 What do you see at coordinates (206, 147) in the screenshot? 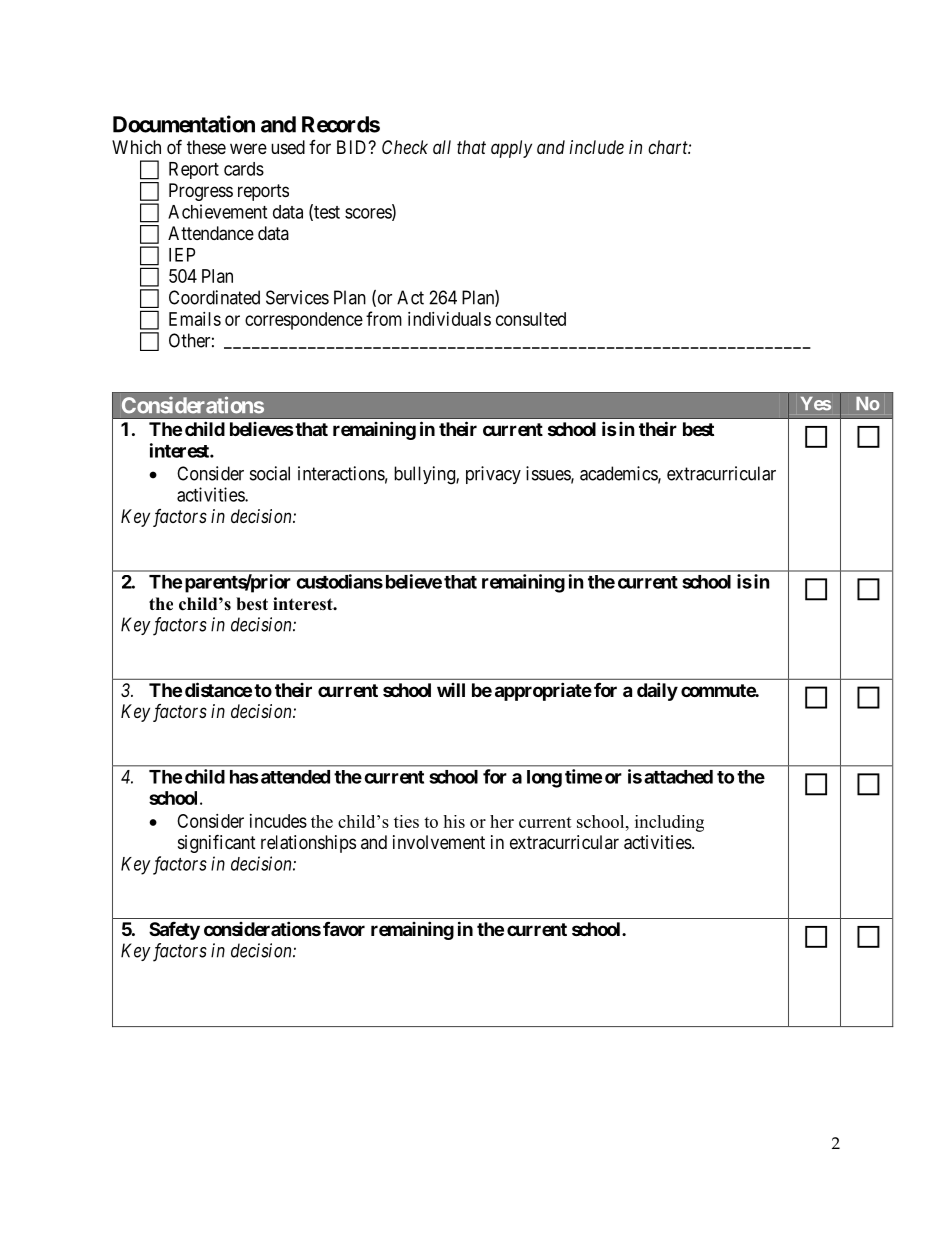
I see `these` at bounding box center [206, 147].
